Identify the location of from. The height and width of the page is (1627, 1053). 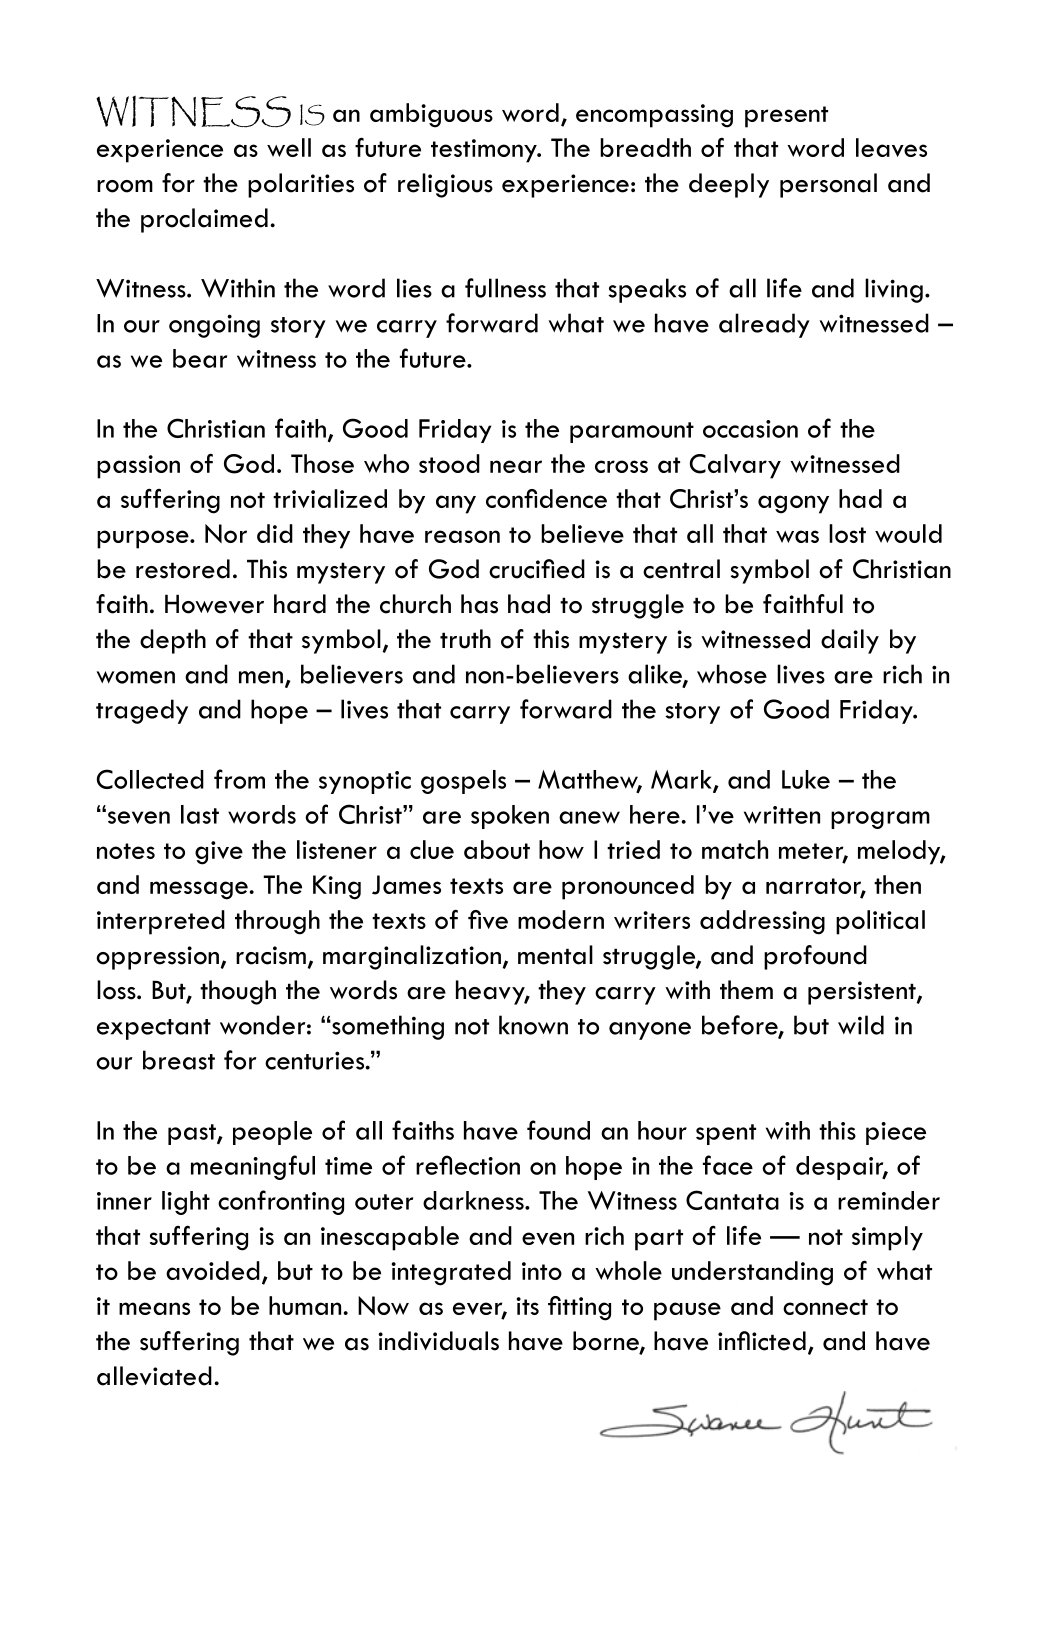
(239, 779).
